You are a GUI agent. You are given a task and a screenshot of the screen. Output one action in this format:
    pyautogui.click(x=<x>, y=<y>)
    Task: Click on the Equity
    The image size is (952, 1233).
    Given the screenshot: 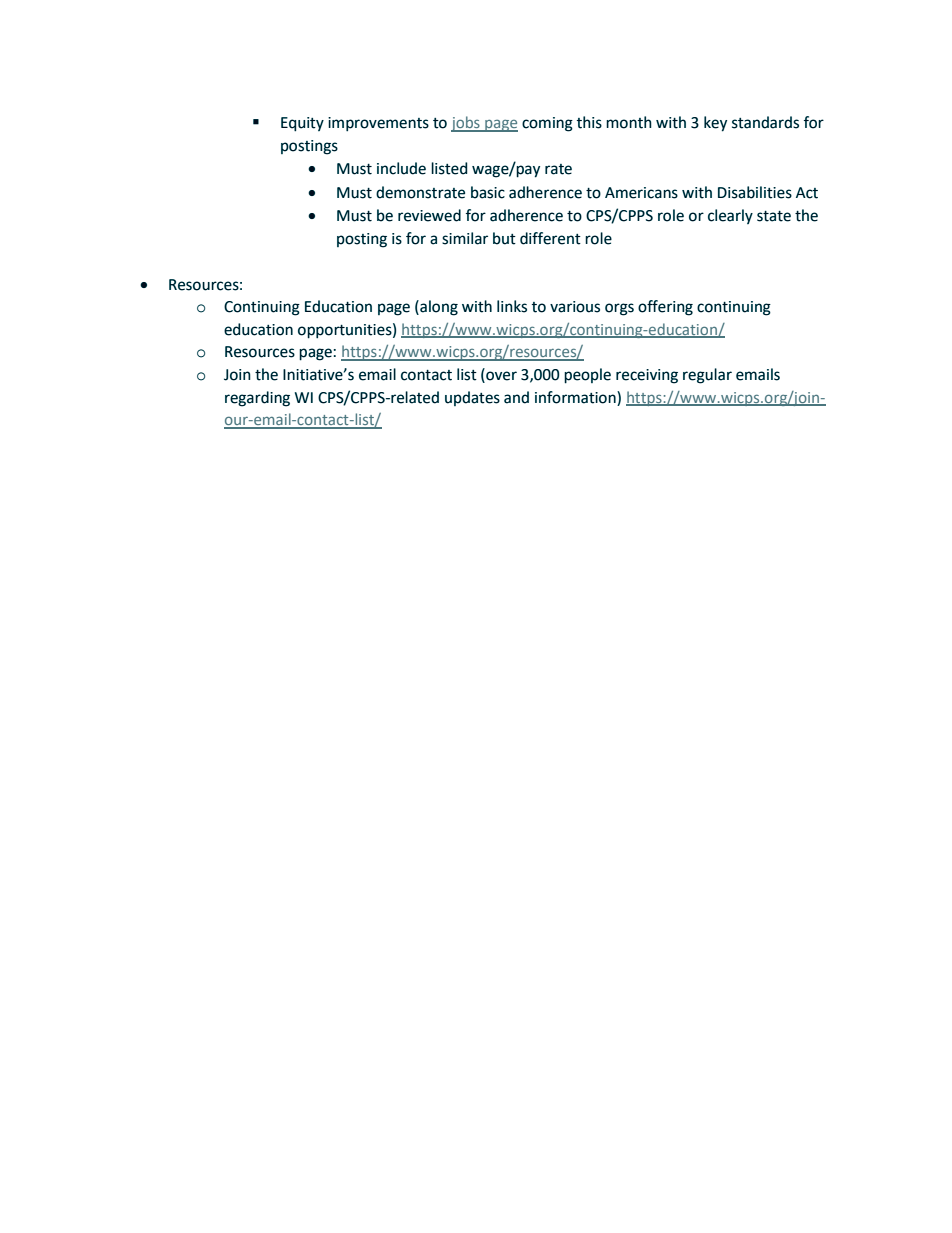 What is the action you would take?
    pyautogui.click(x=302, y=124)
